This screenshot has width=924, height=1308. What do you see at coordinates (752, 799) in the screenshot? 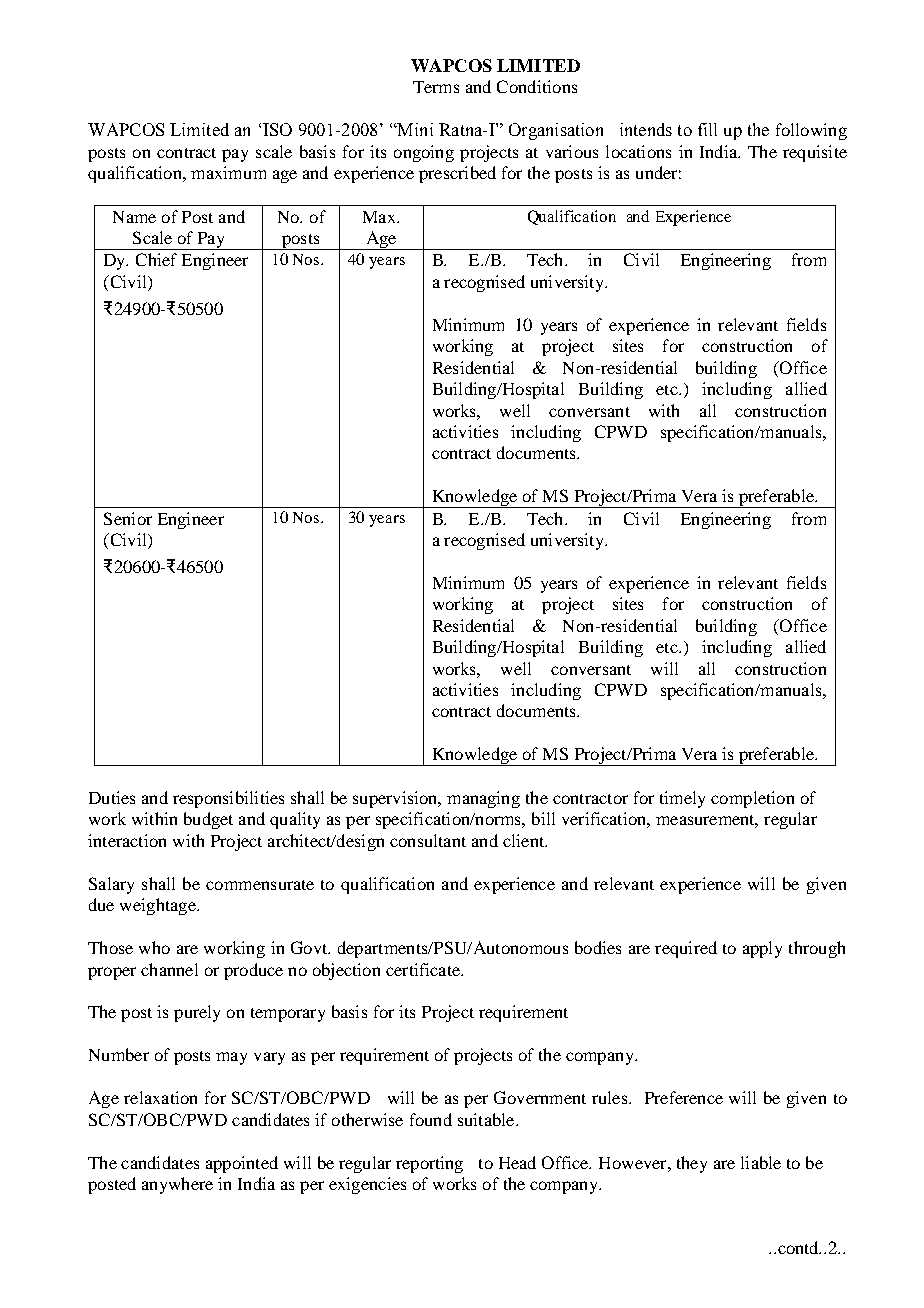
I see `completion` at bounding box center [752, 799].
